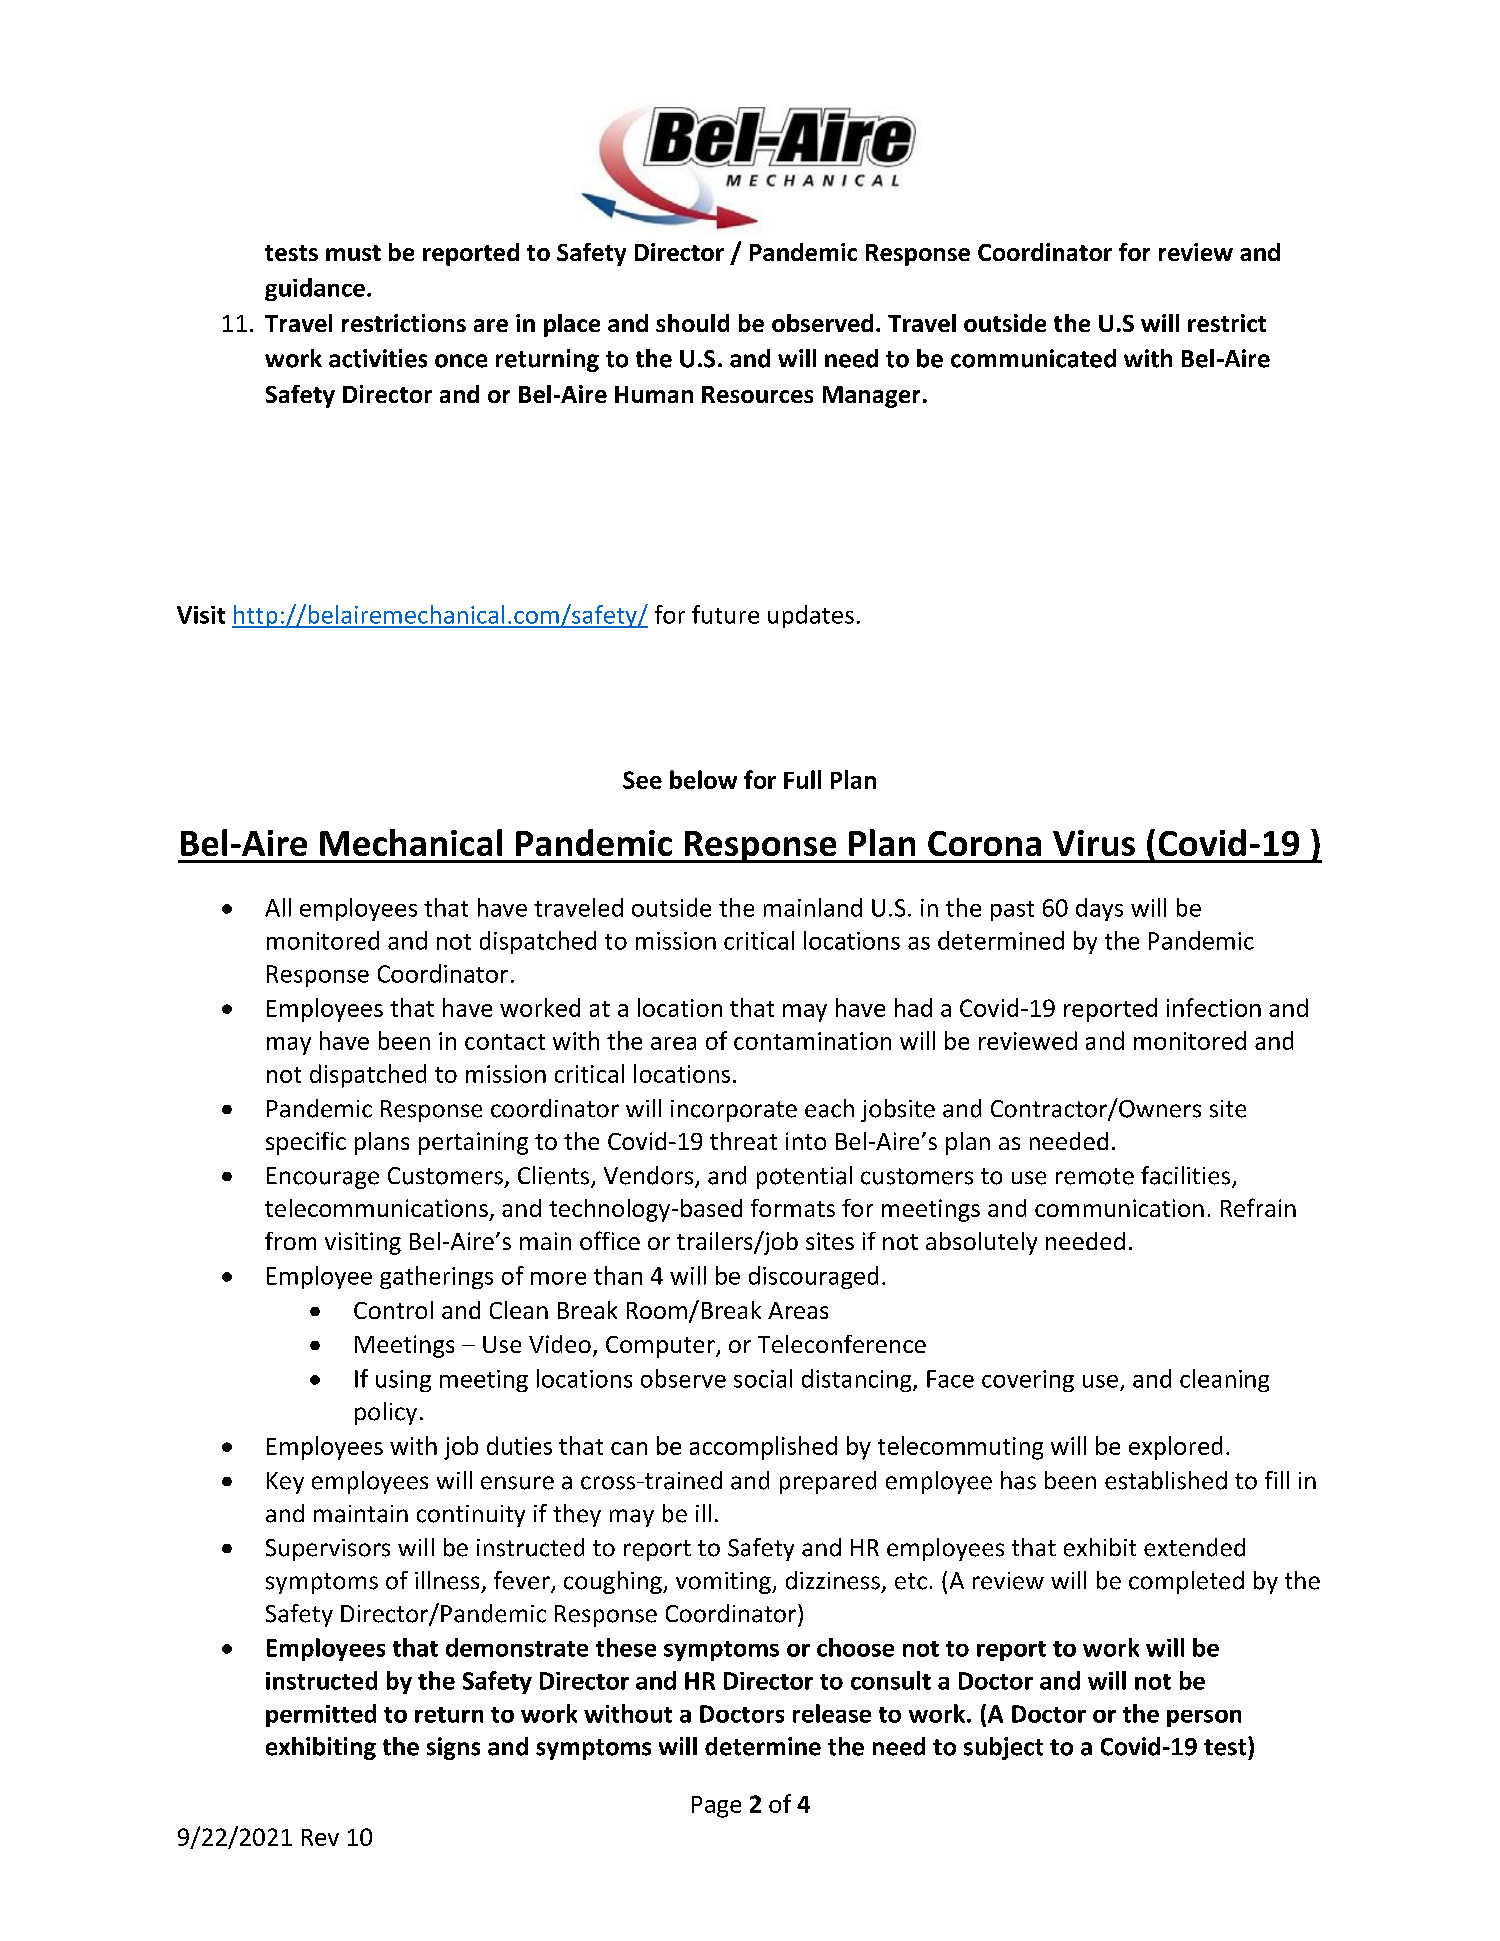 This page has width=1500, height=1941. What do you see at coordinates (832, 1713) in the page?
I see `release` at bounding box center [832, 1713].
